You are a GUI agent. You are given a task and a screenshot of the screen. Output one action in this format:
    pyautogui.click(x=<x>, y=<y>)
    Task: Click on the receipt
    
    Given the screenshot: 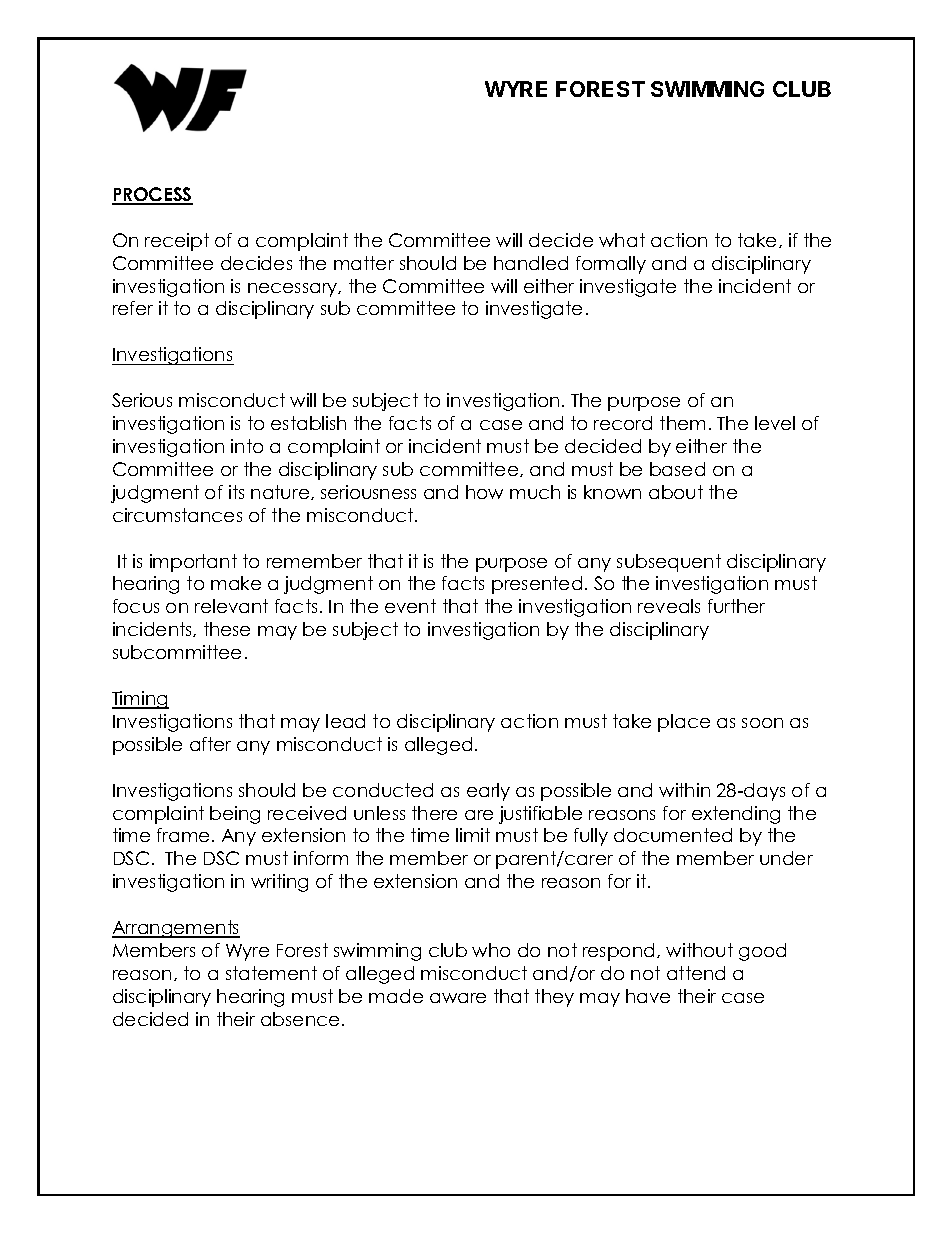 What is the action you would take?
    pyautogui.click(x=177, y=242)
